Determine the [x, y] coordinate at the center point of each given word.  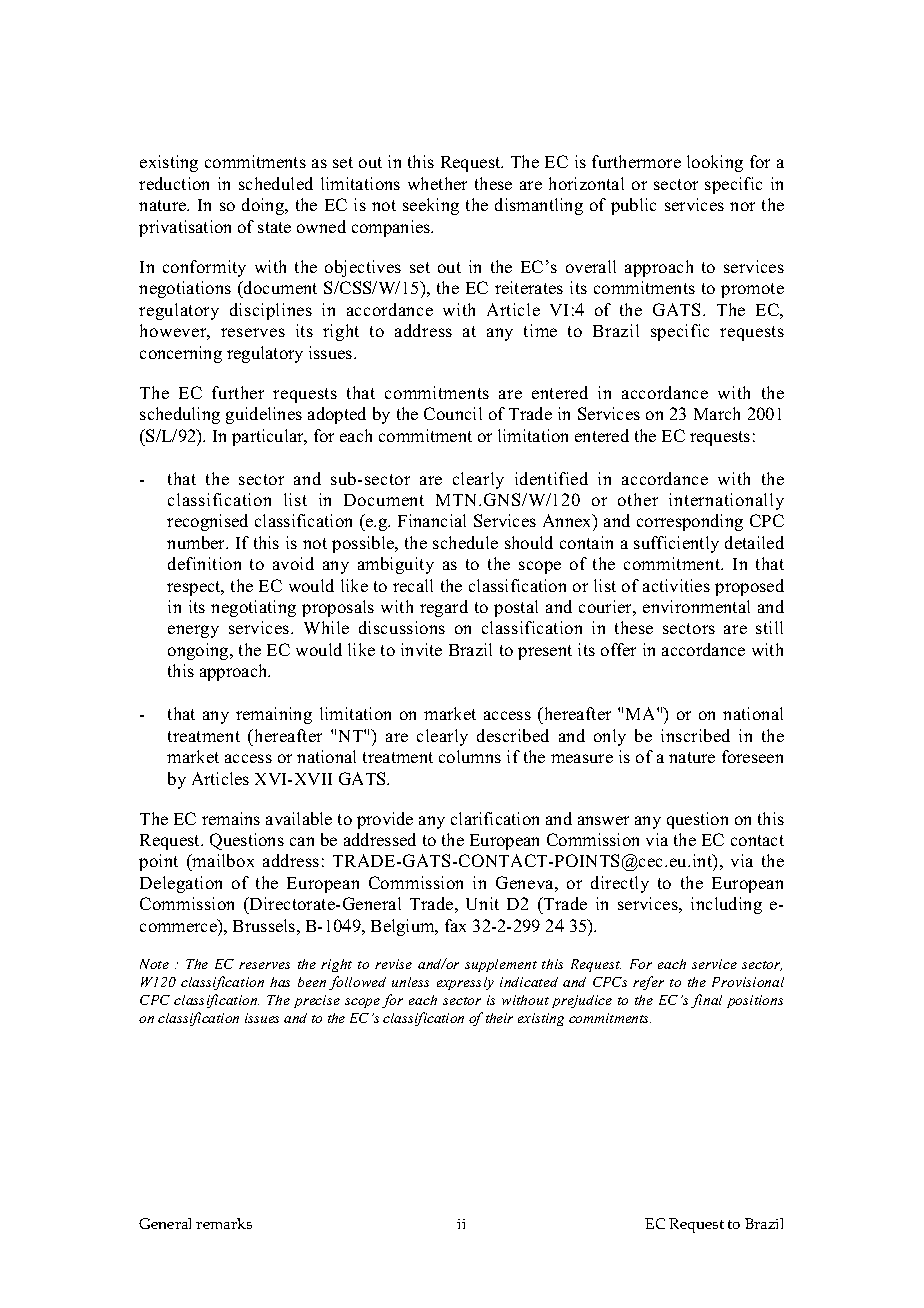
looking [715, 163]
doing [264, 206]
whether [437, 183]
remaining [274, 715]
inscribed [695, 735]
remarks [224, 1223]
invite [421, 649]
